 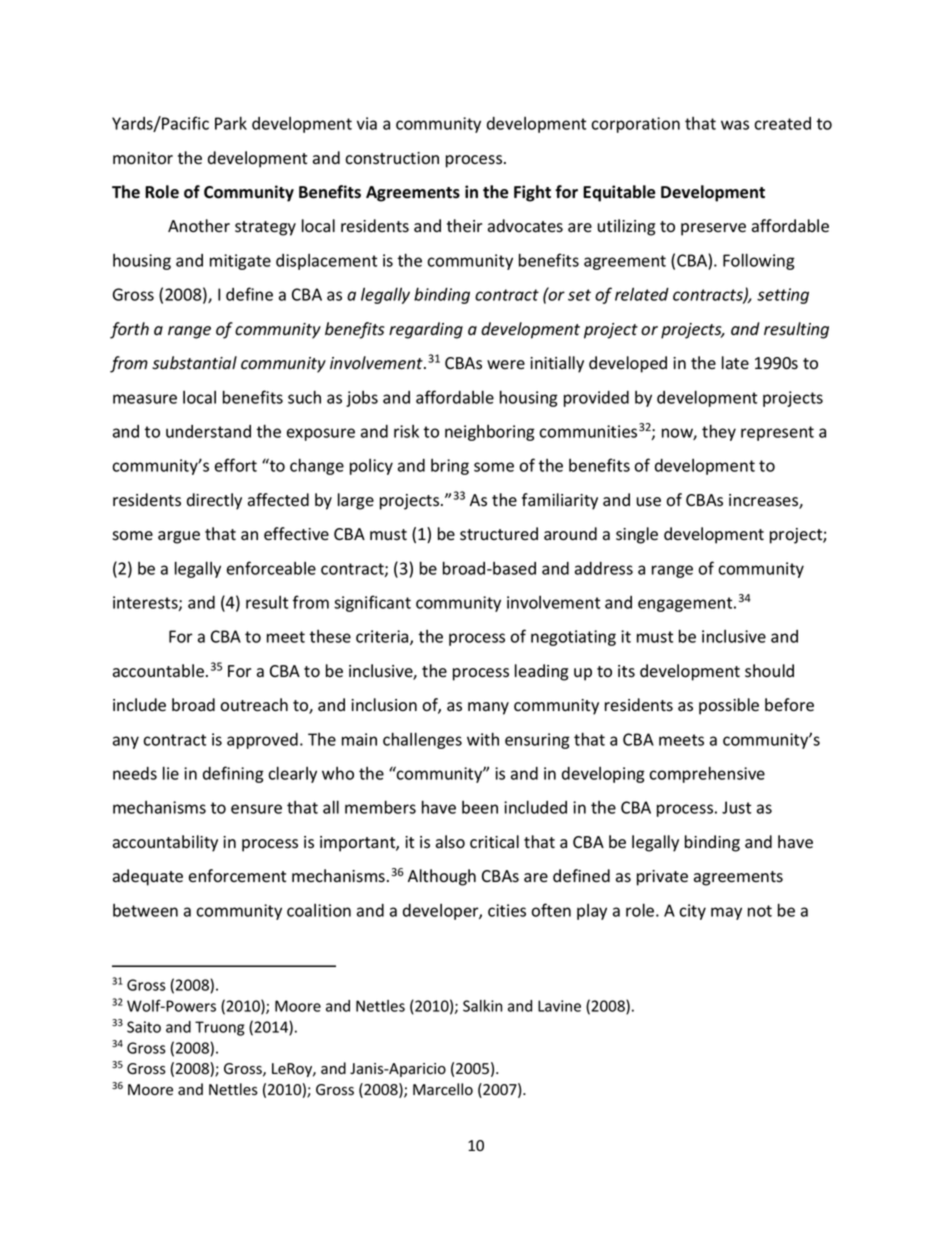 What do you see at coordinates (443, 1089) in the screenshot?
I see `Marcello` at bounding box center [443, 1089].
